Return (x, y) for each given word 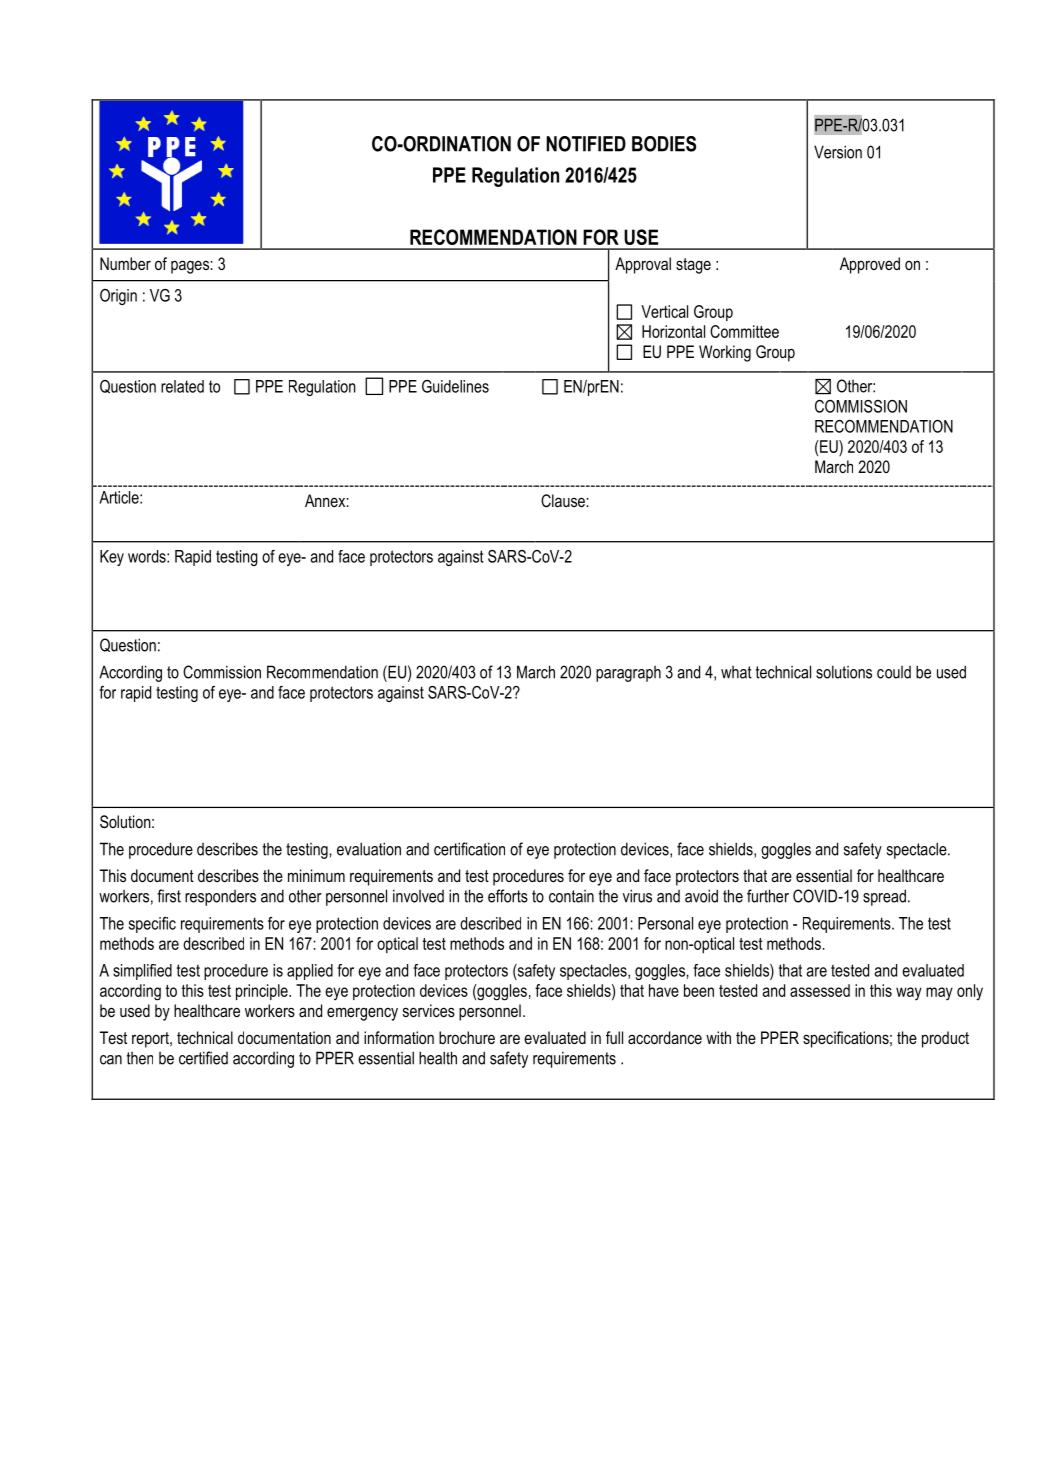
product (945, 1039)
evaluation (369, 849)
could (894, 672)
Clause (563, 501)
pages (190, 267)
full (614, 1037)
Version (838, 152)
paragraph (628, 674)
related (182, 386)
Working (725, 353)
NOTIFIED (586, 144)
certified (203, 1058)
